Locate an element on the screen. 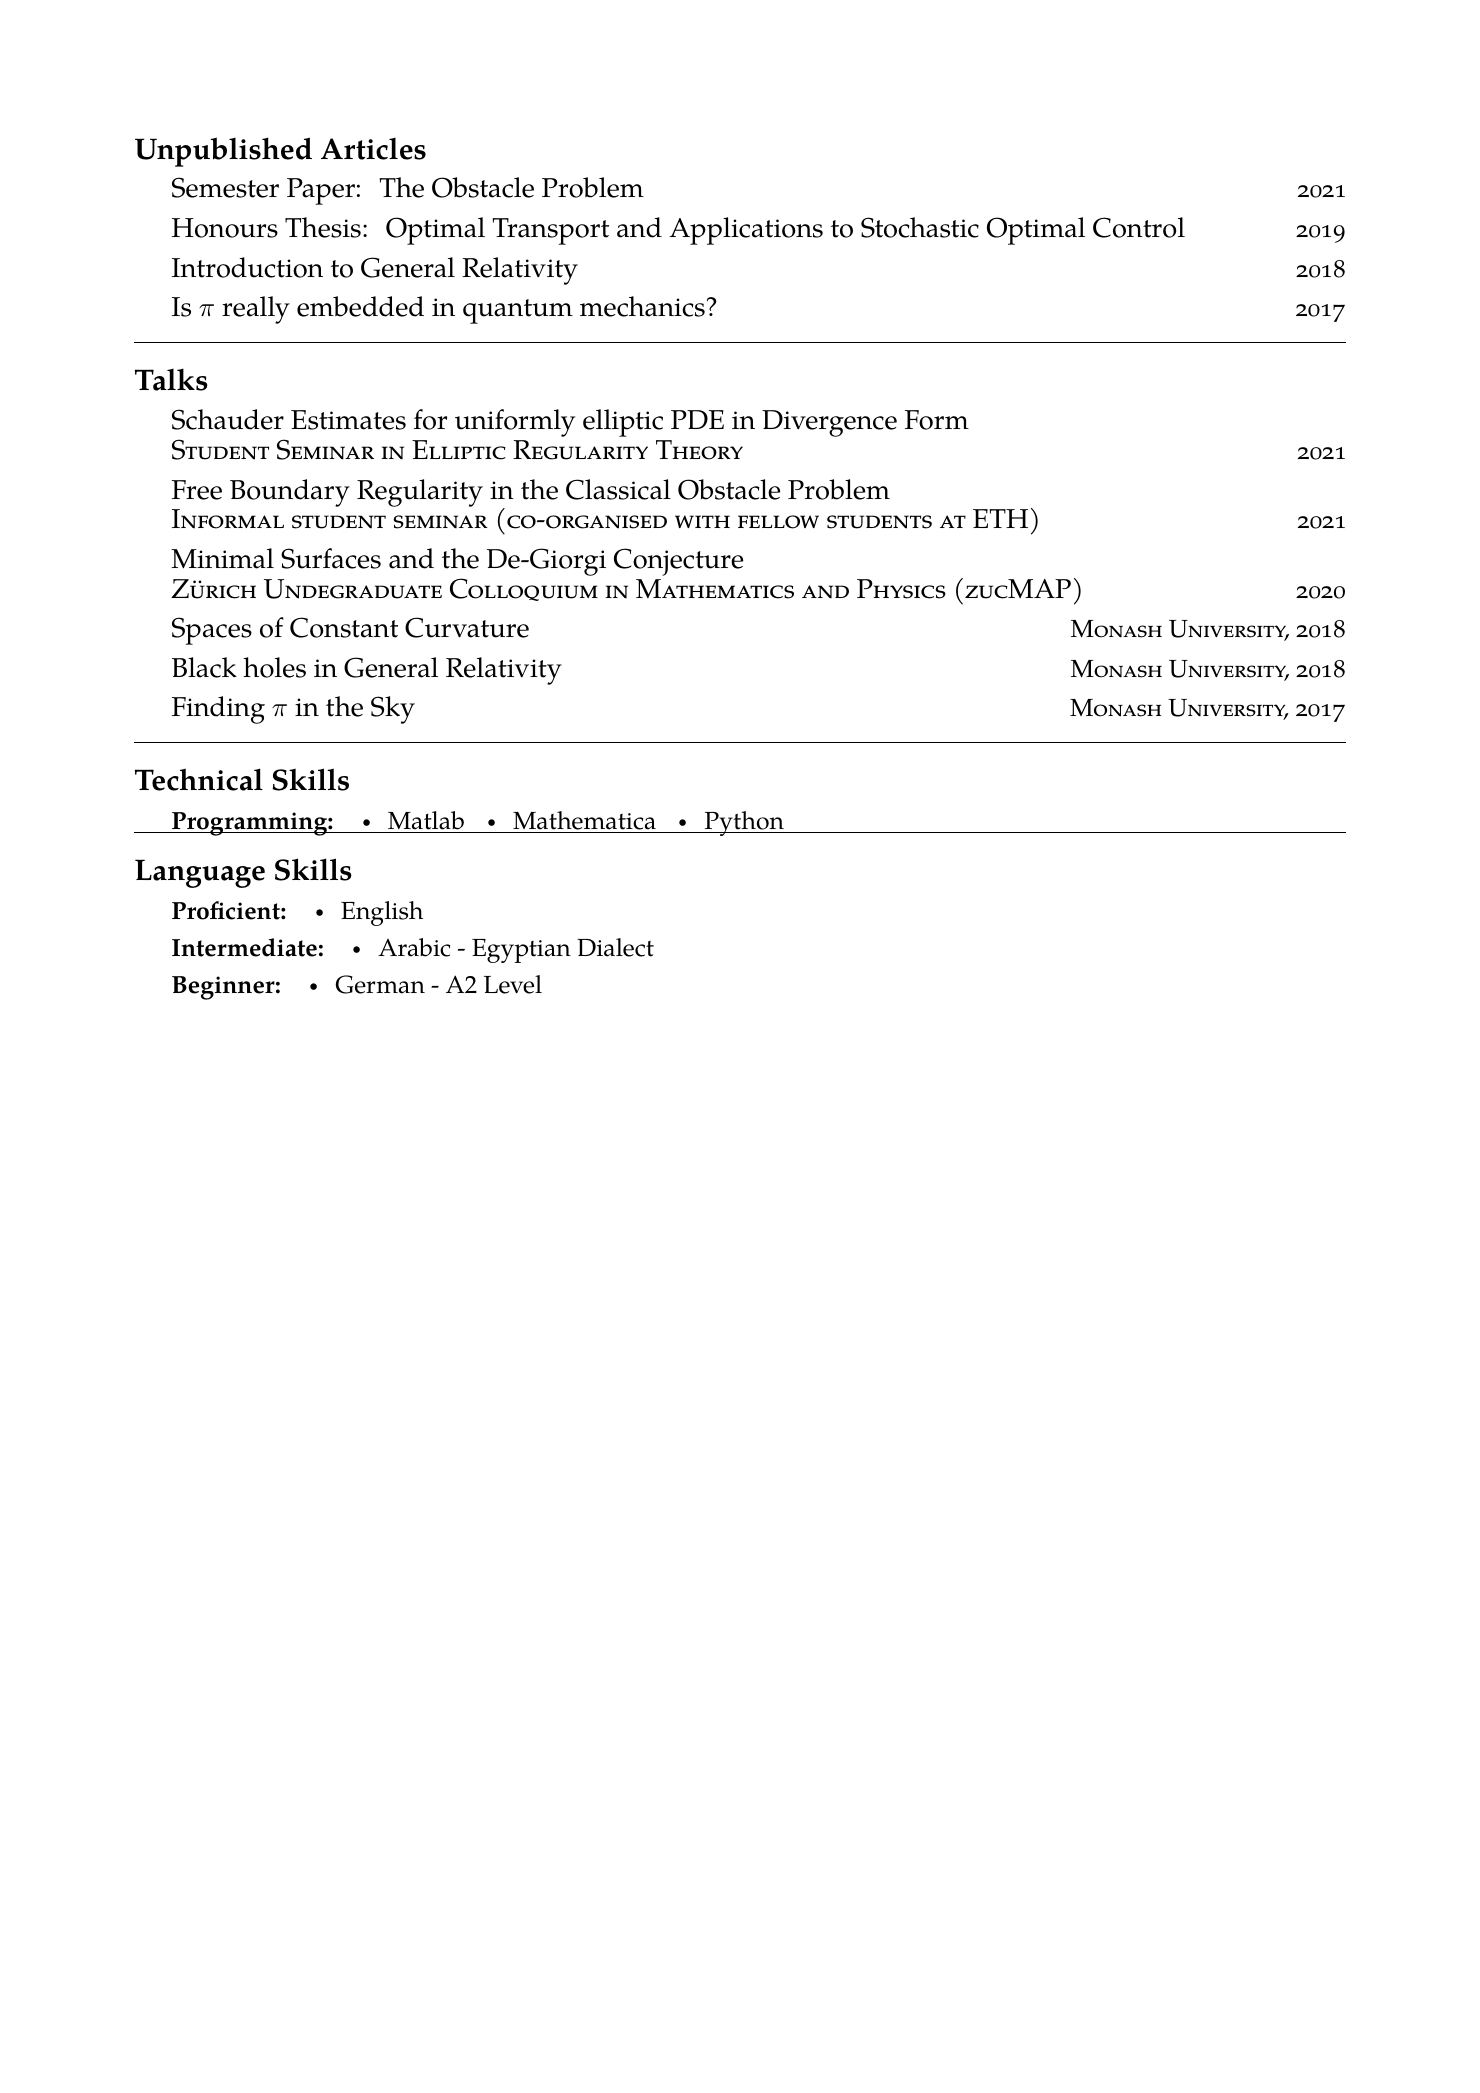  Applications is located at coordinates (746, 231).
